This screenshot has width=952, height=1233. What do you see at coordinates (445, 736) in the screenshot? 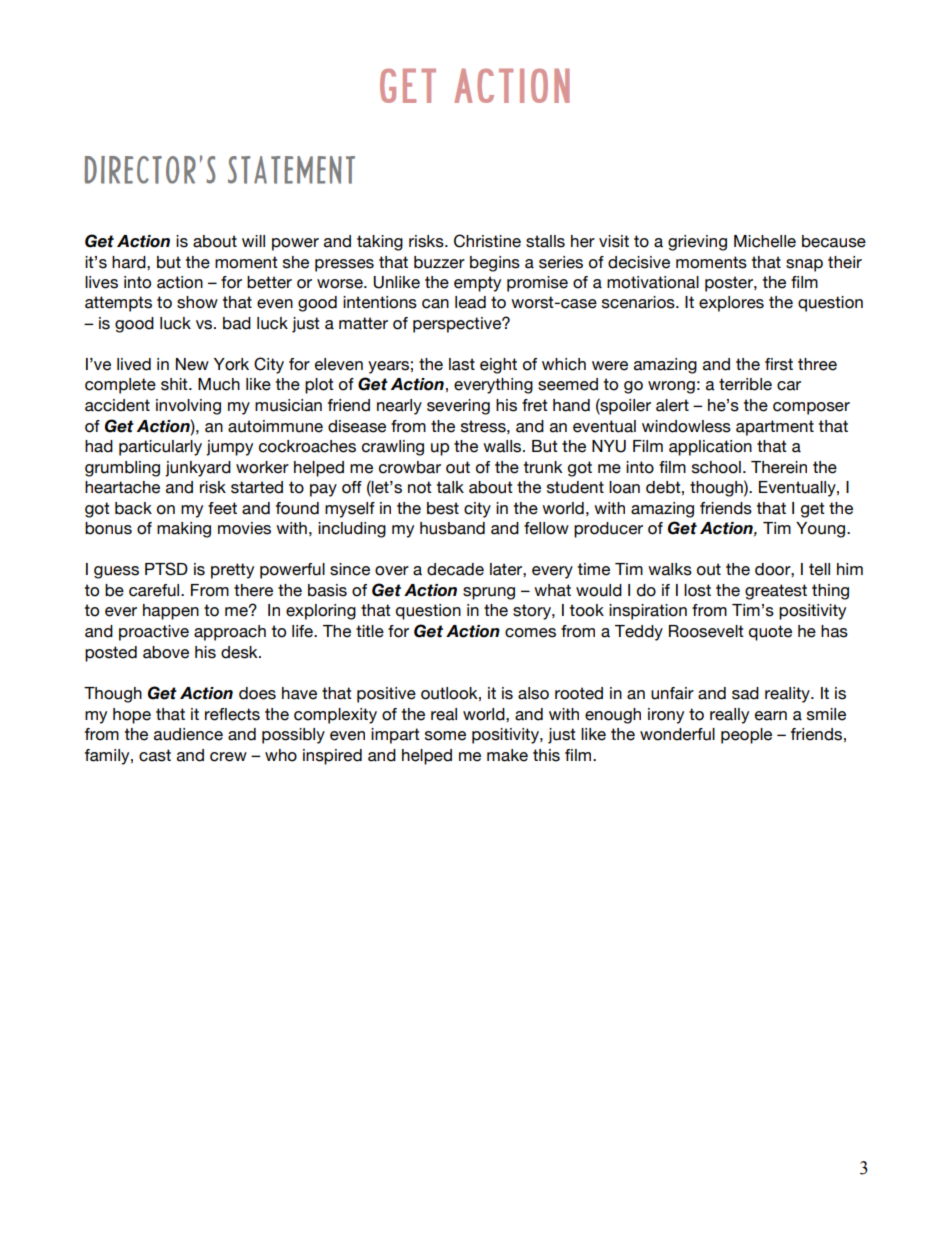
I see `some` at bounding box center [445, 736].
